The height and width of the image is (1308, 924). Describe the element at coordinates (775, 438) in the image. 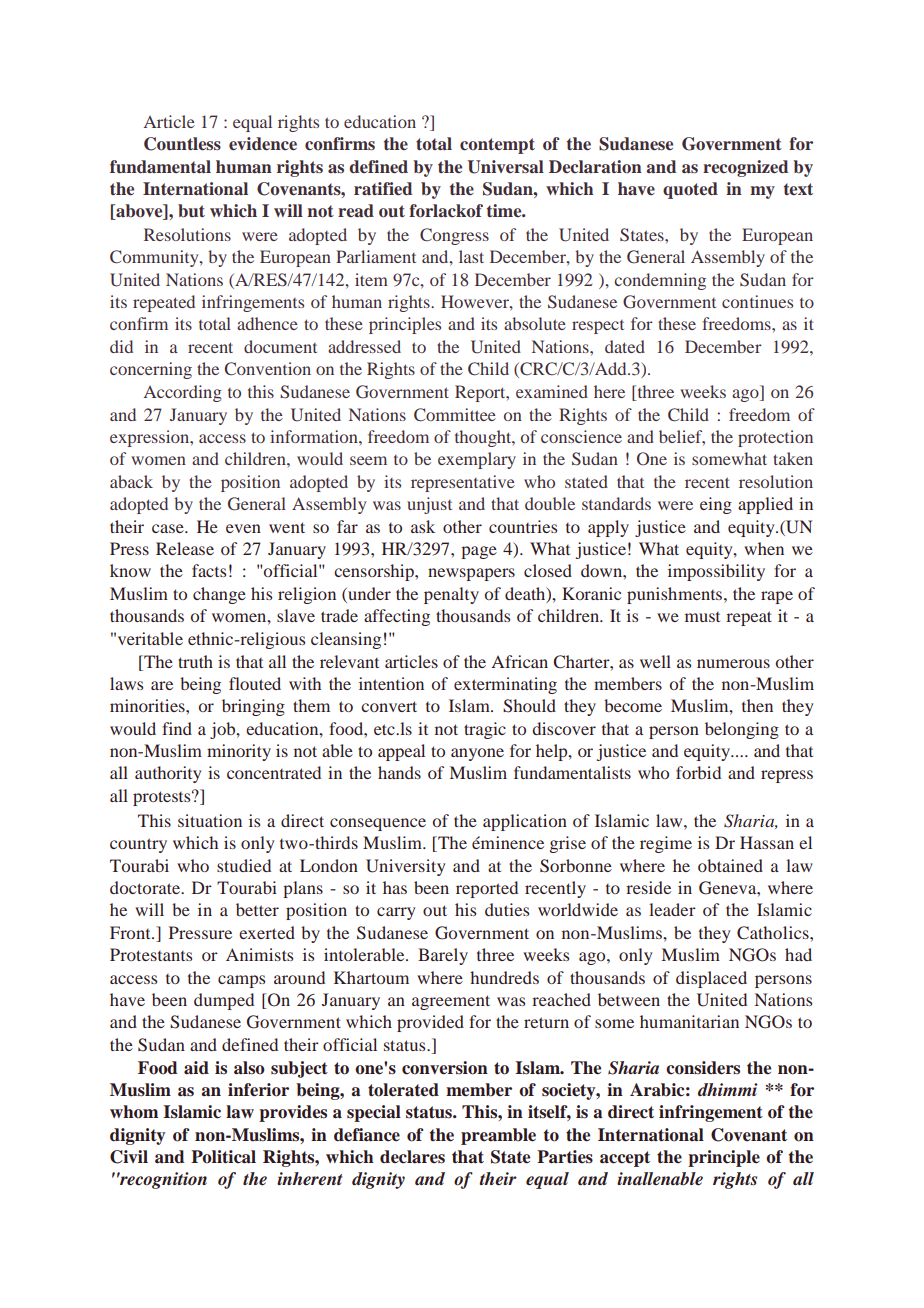

I see `protection` at that location.
